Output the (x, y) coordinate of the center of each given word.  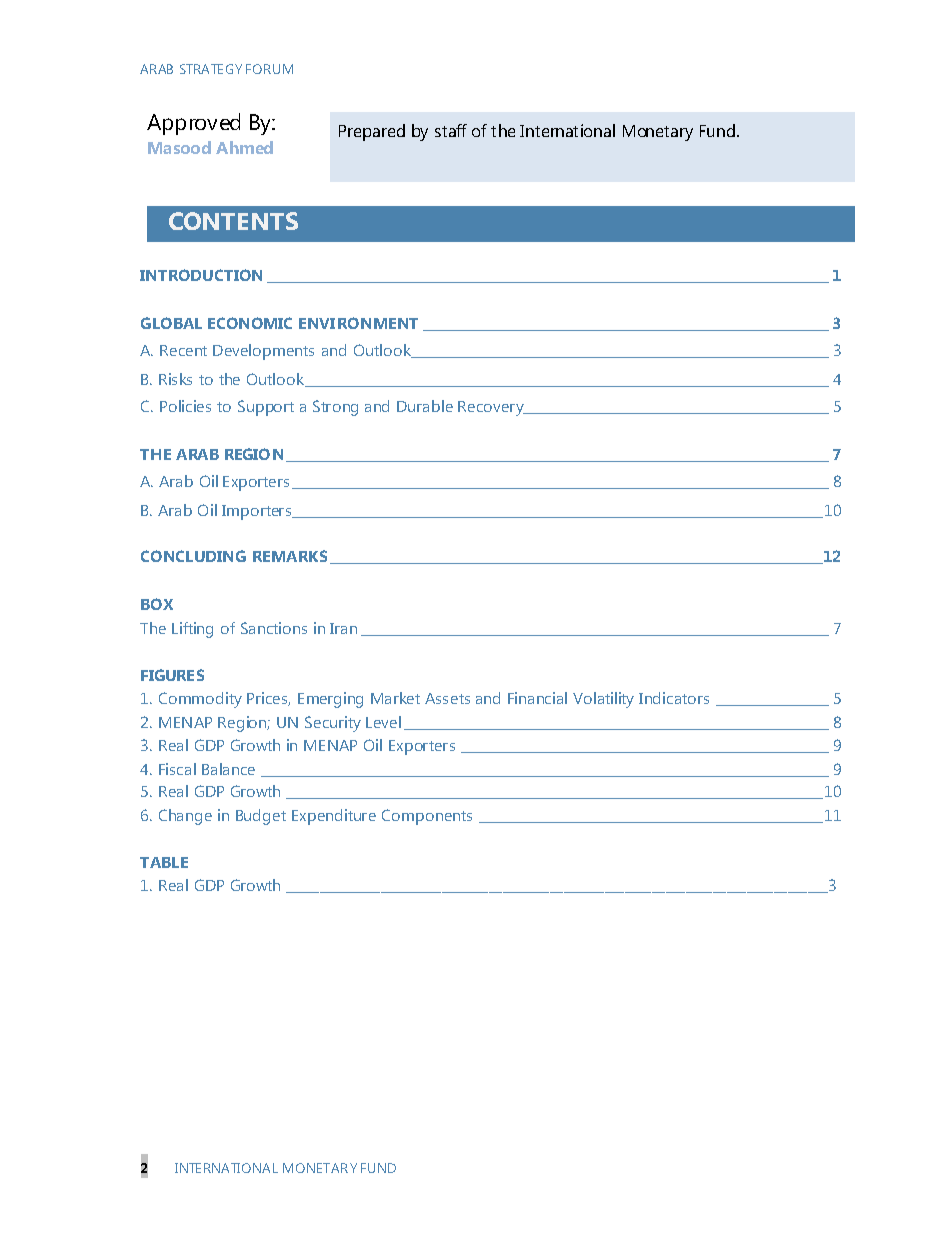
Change (185, 817)
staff (451, 130)
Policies (185, 406)
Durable (425, 406)
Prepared (372, 132)
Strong (335, 408)
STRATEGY (211, 69)
